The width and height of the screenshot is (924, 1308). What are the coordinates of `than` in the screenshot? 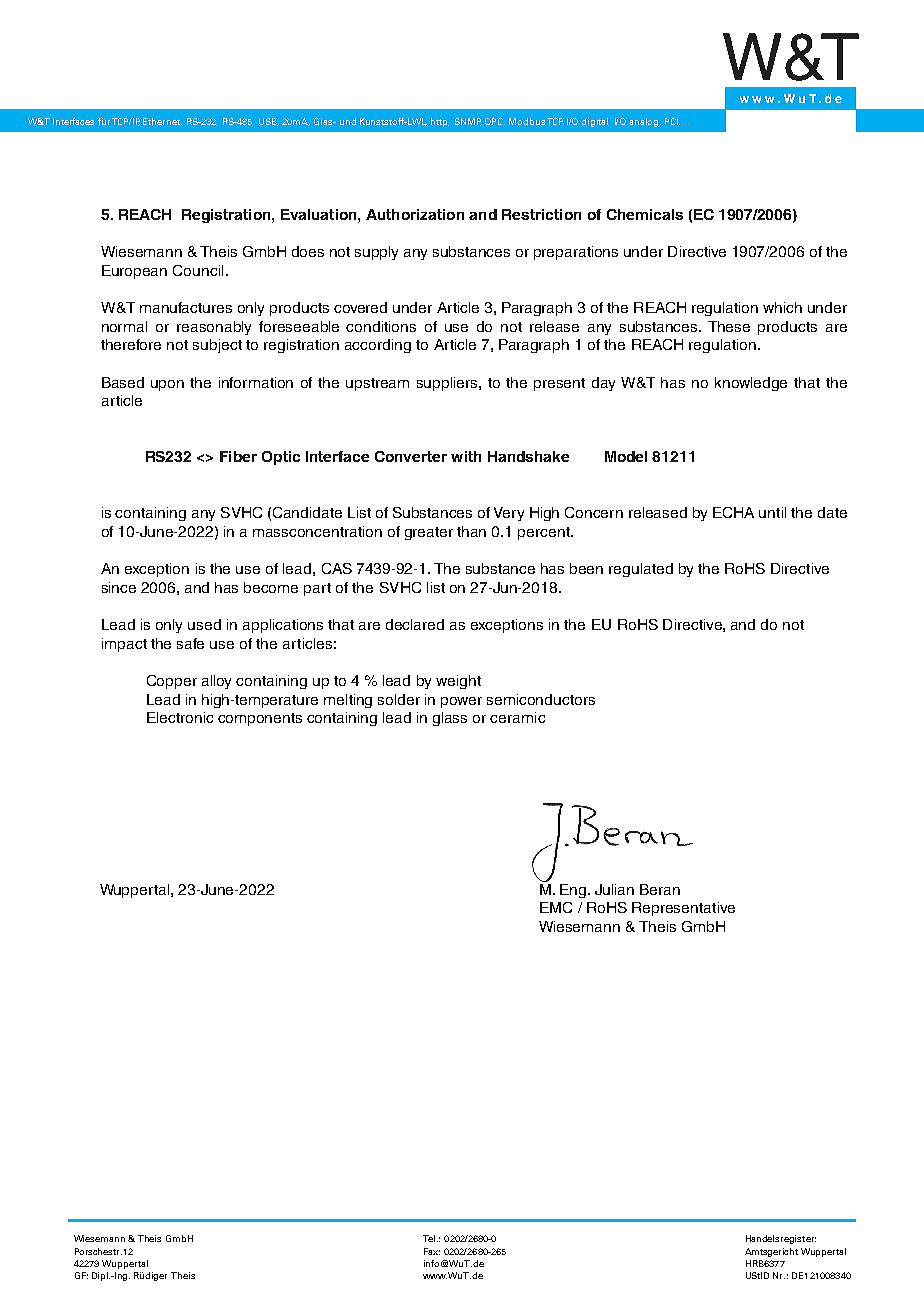 It's located at (471, 531).
